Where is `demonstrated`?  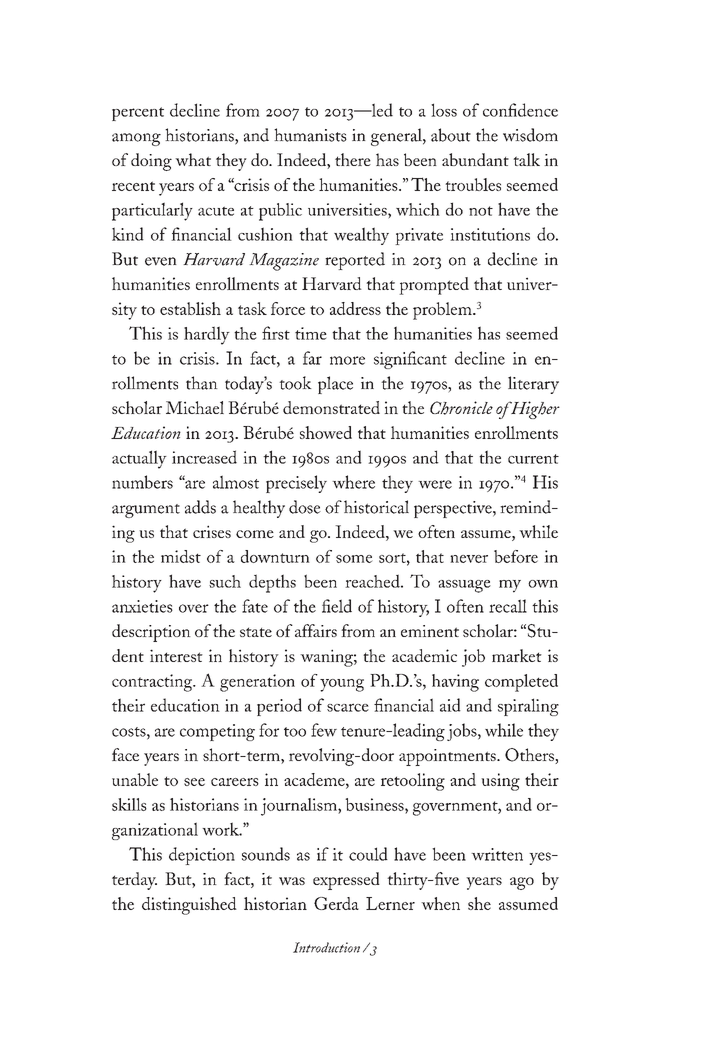
demonstrated is located at coordinates (331, 407).
